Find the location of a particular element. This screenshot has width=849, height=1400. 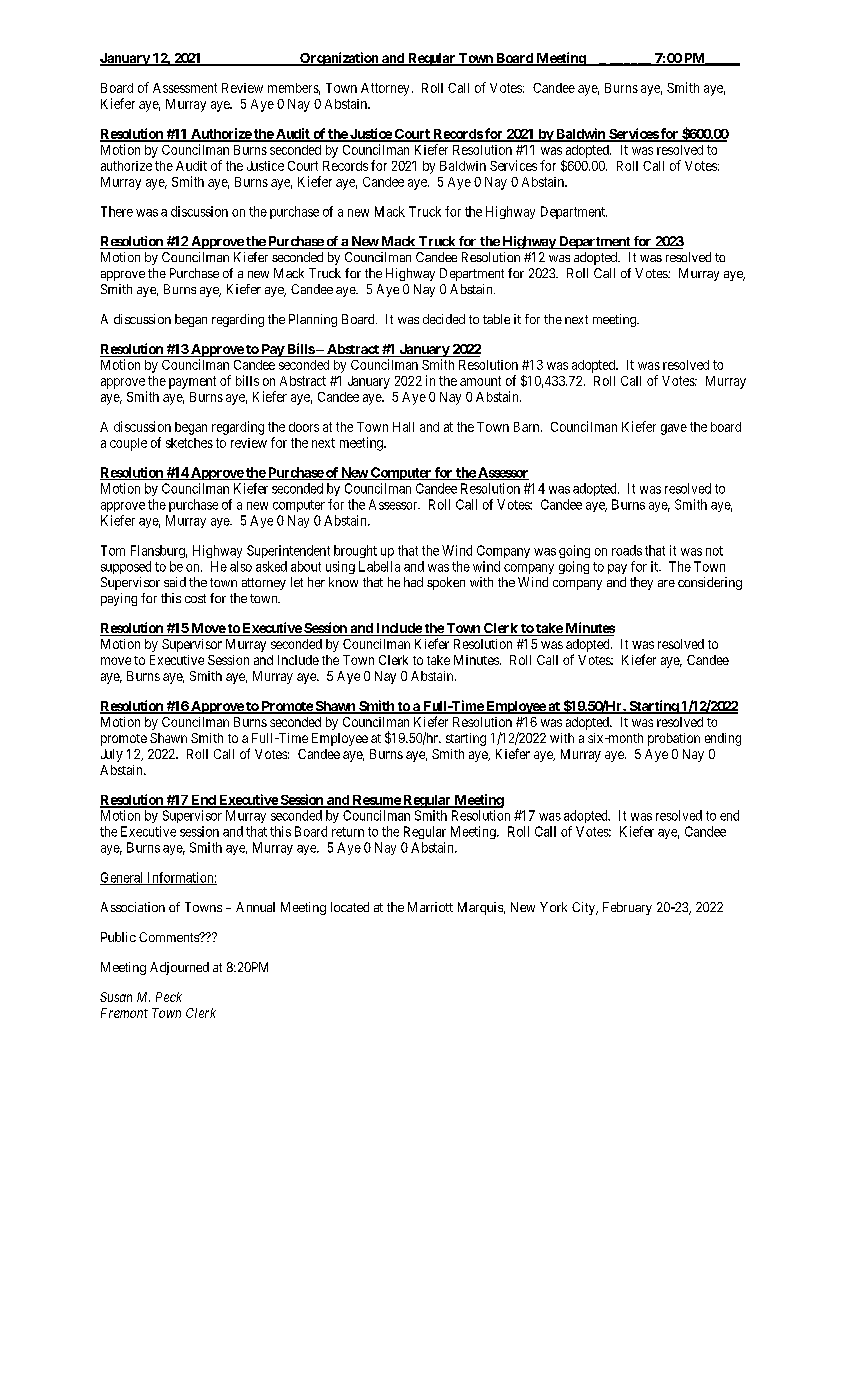

Peck is located at coordinates (169, 997).
